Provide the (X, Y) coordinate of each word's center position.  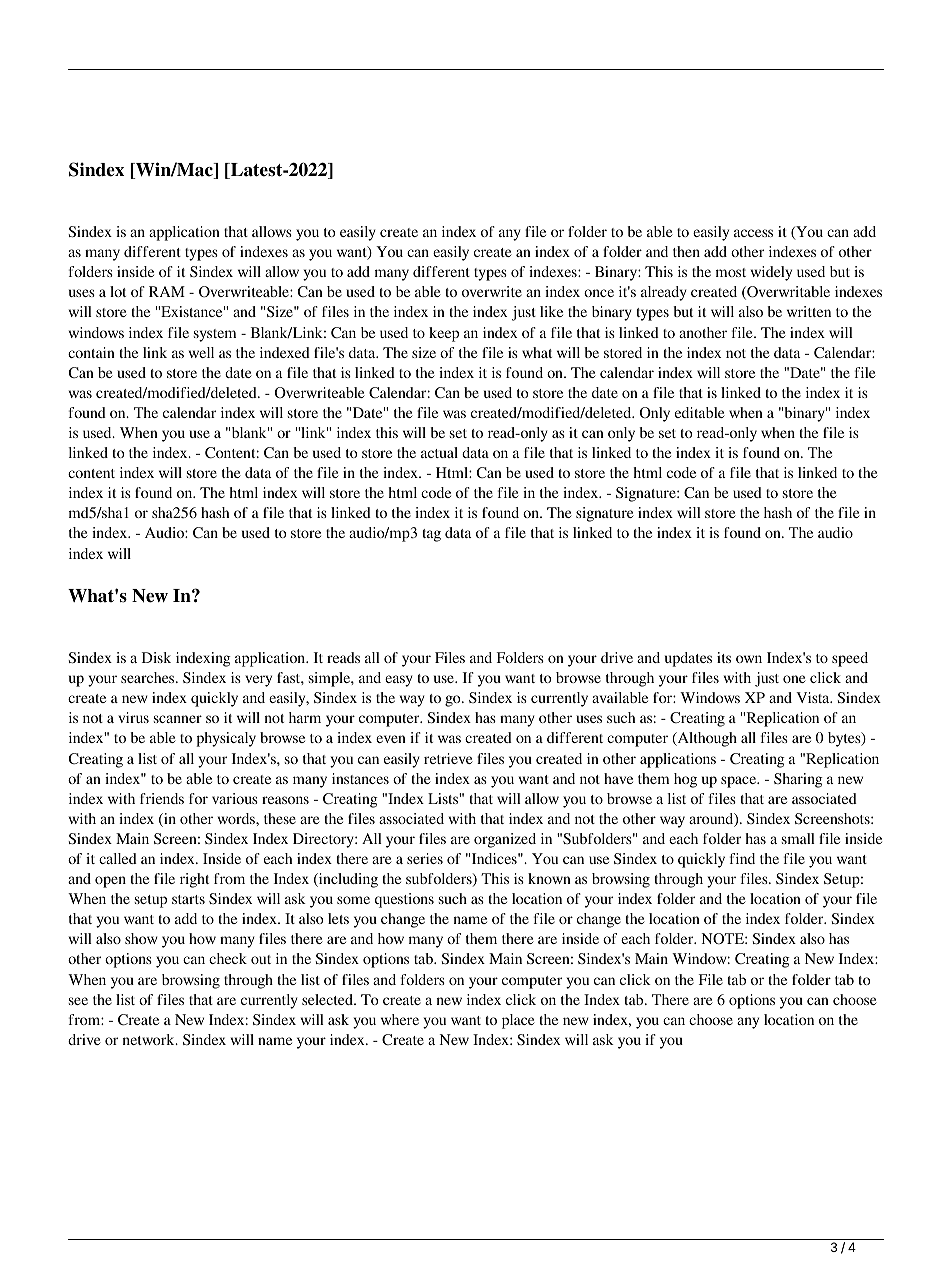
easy (398, 681)
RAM (167, 291)
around (712, 820)
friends (162, 798)
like (551, 311)
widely (771, 273)
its (724, 657)
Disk (156, 657)
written (809, 311)
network (149, 1039)
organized (505, 840)
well (201, 352)
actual (439, 452)
